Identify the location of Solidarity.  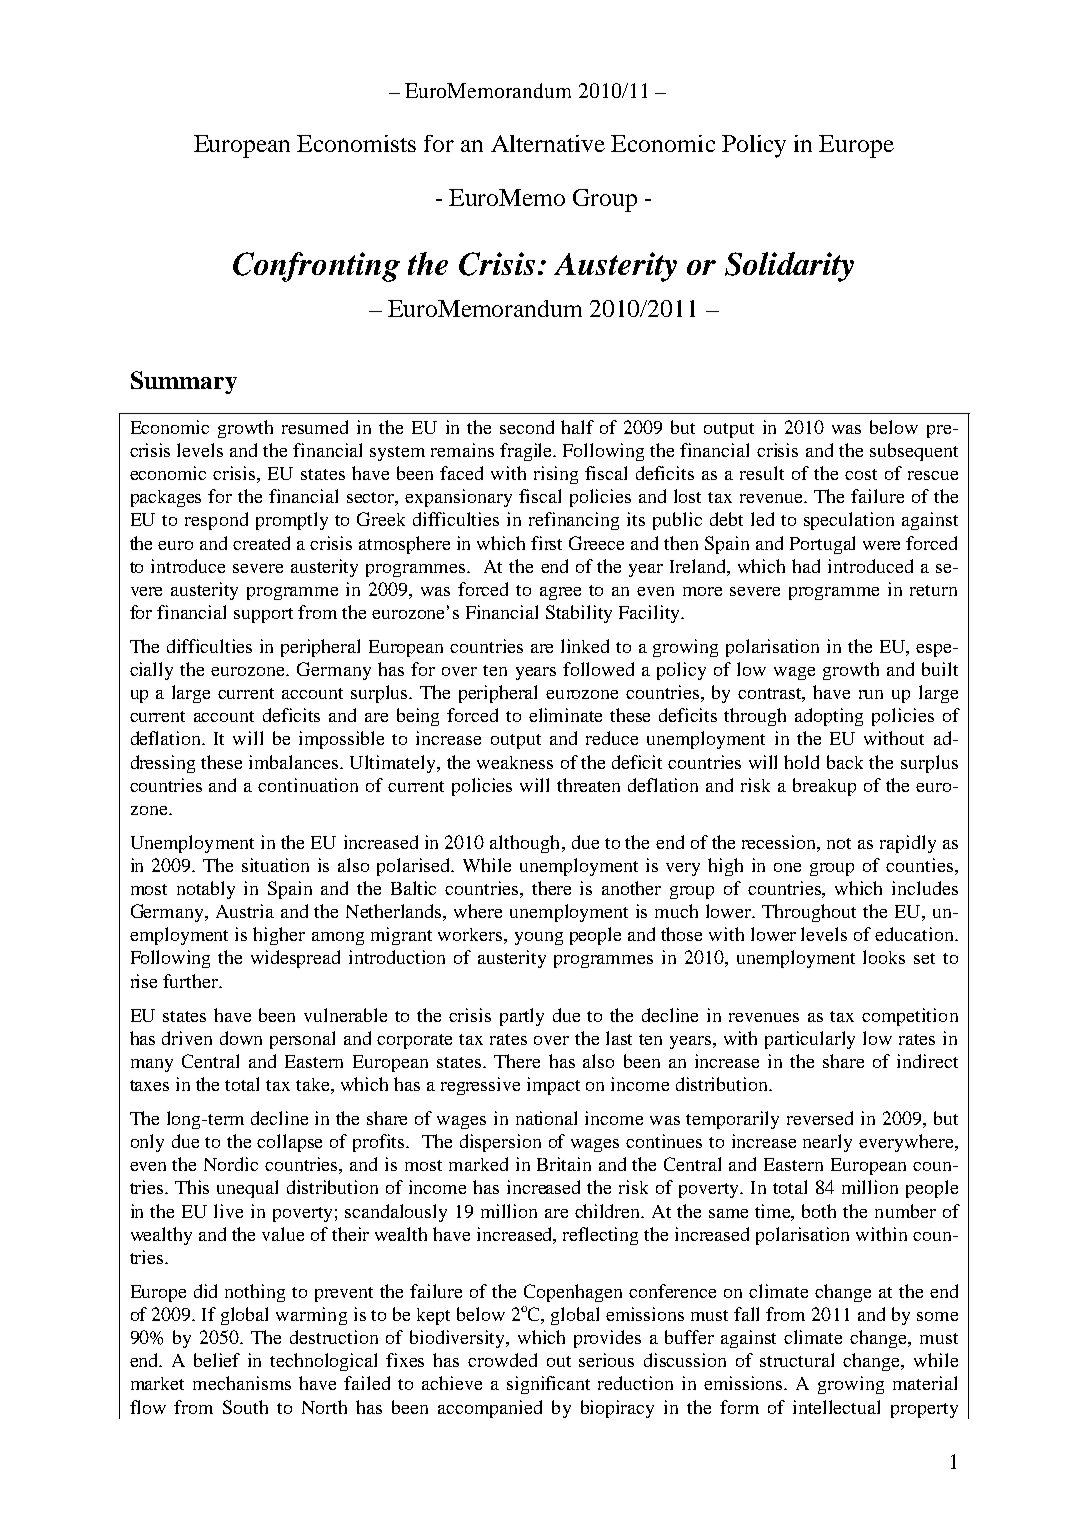
(789, 267).
